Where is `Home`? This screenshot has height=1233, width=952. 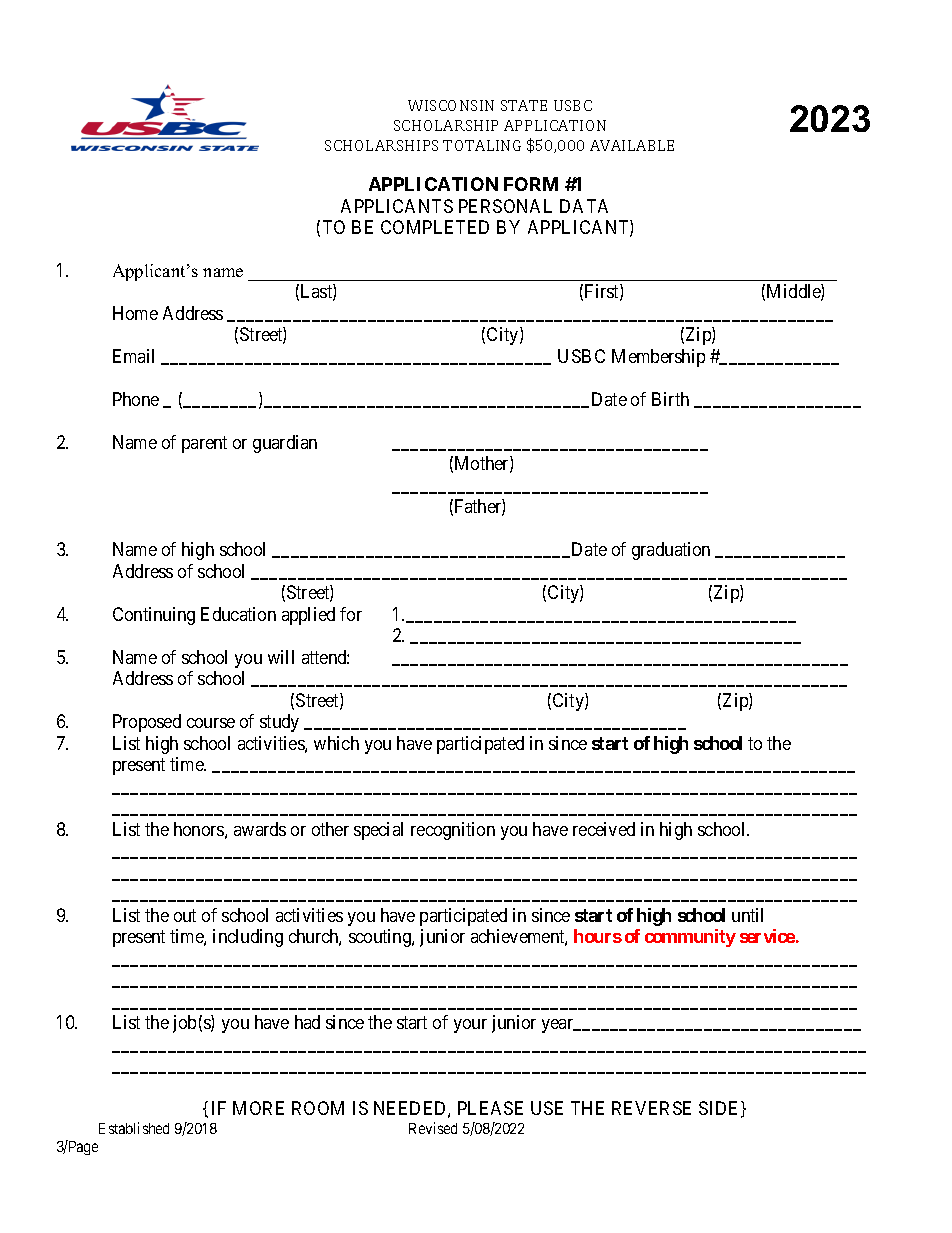 Home is located at coordinates (135, 313).
